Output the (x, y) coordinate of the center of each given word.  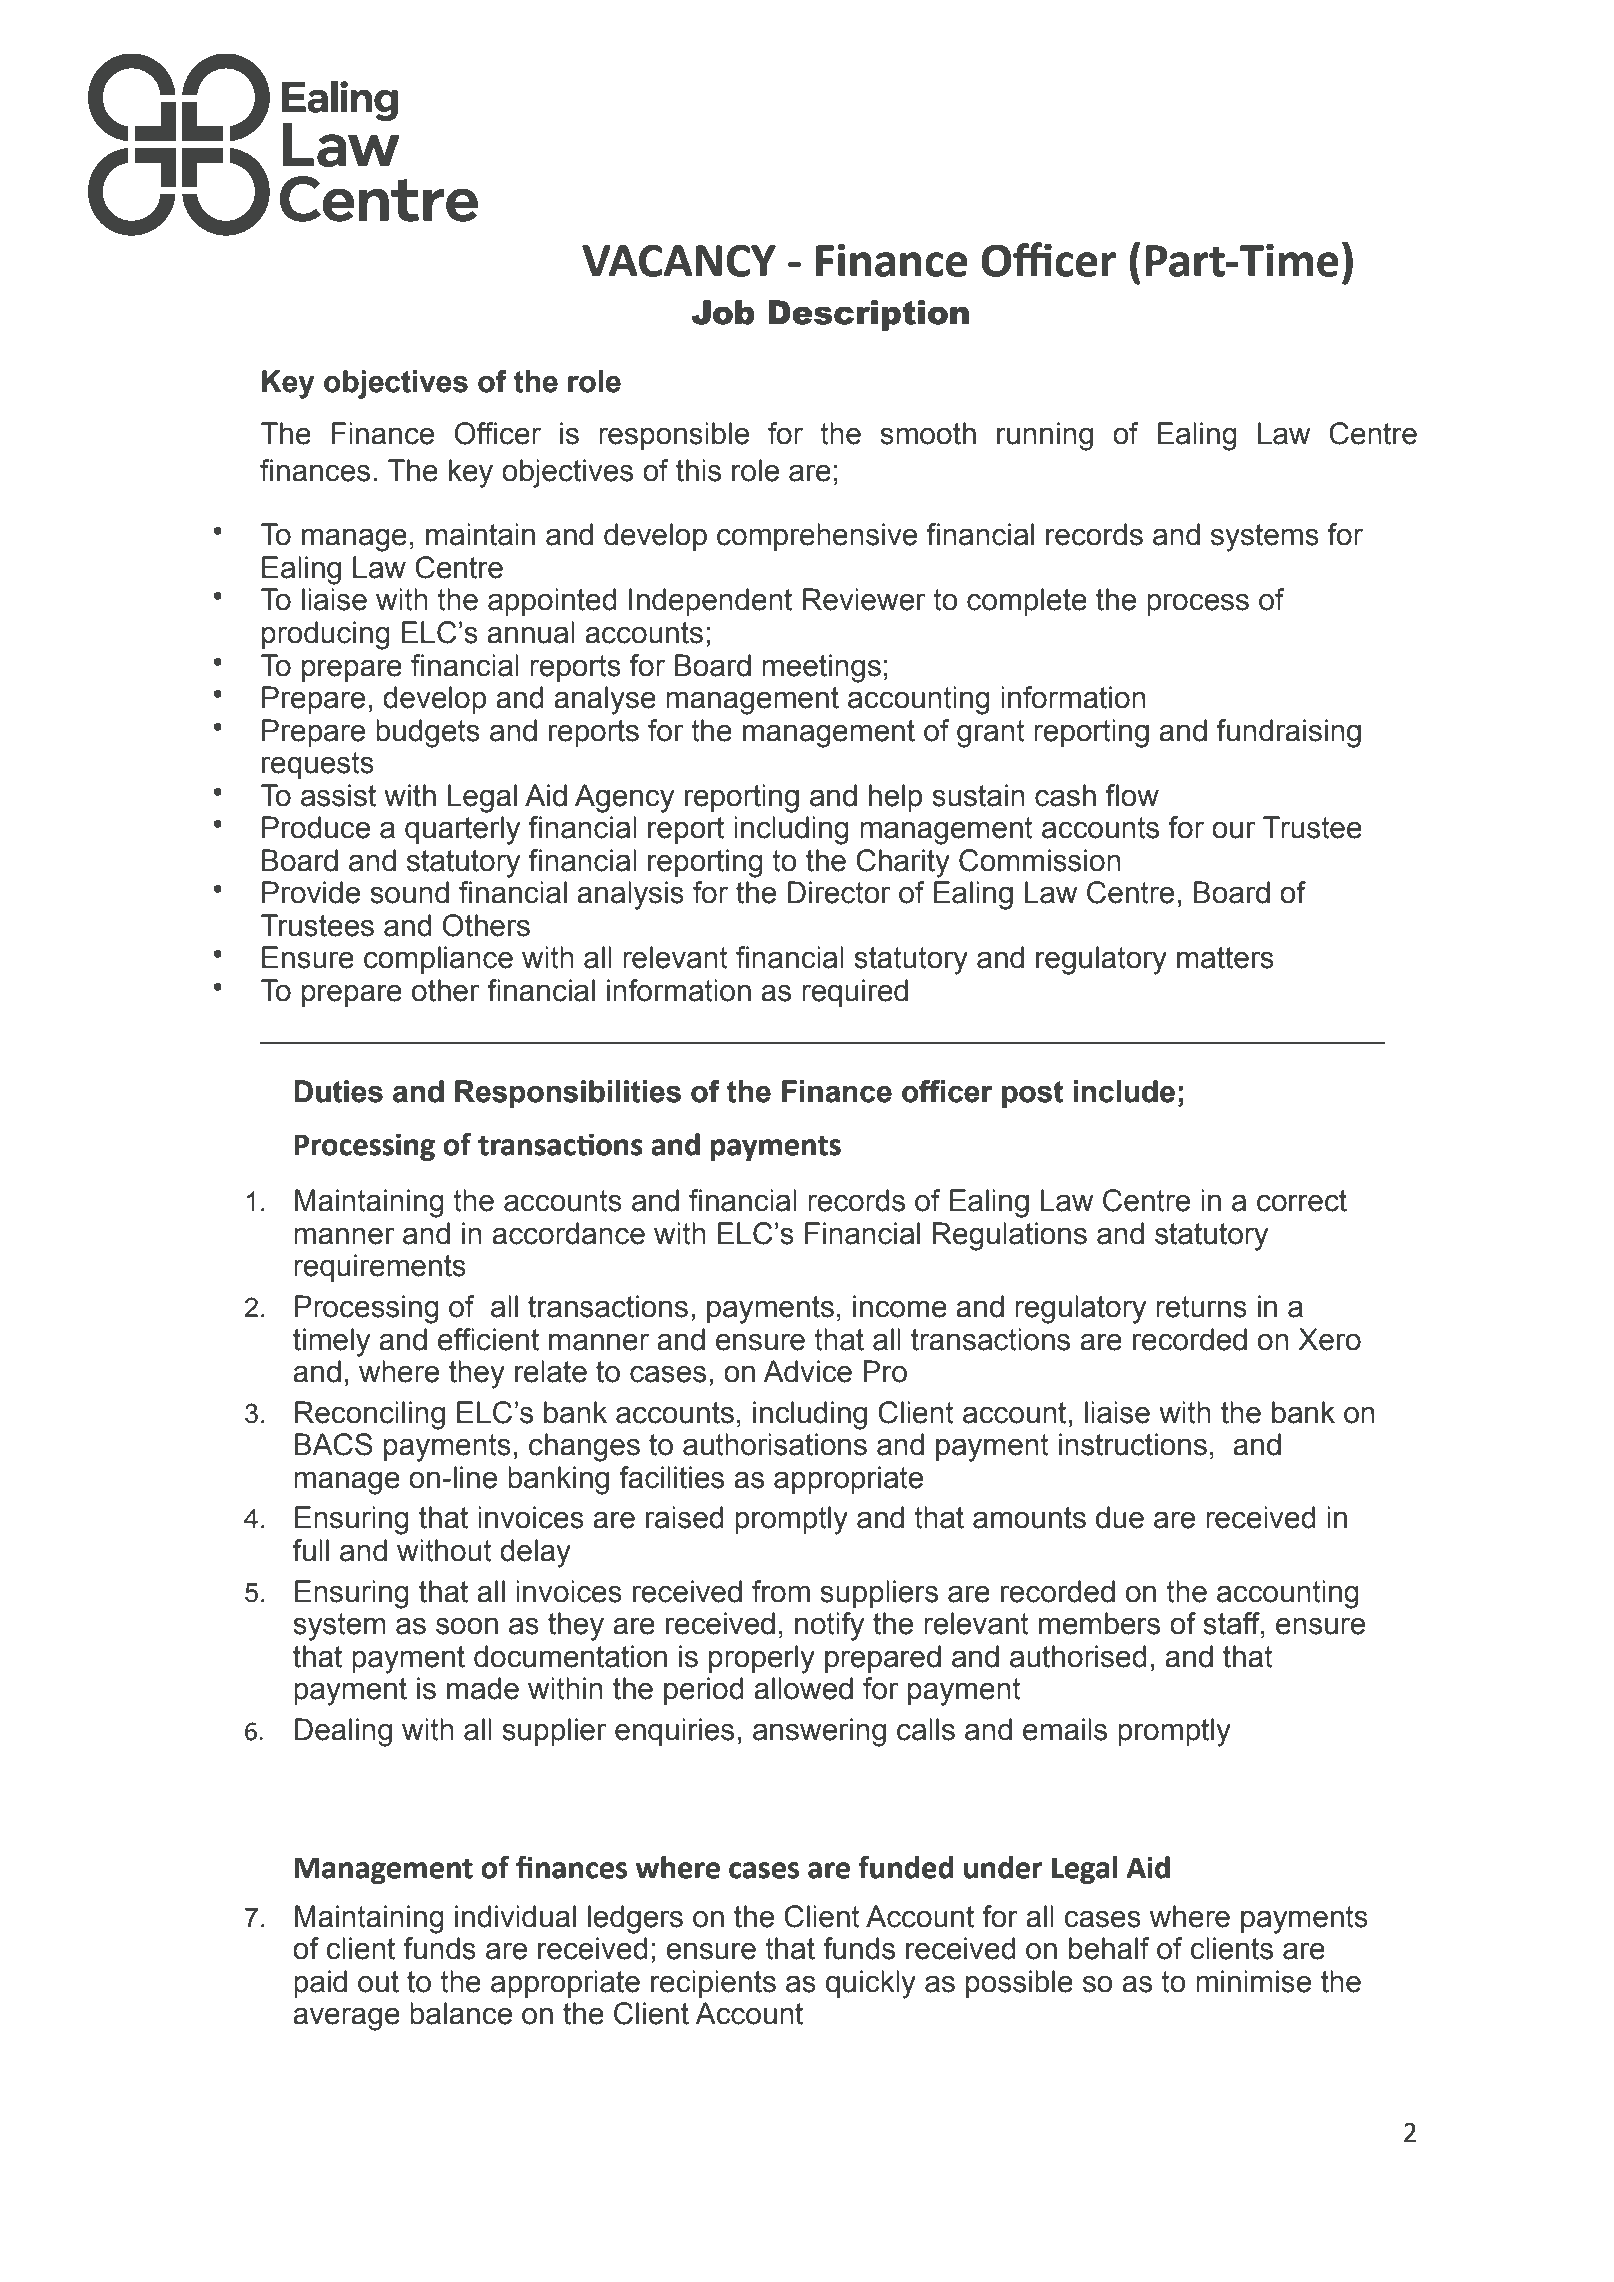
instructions (1133, 1444)
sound (409, 892)
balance (461, 2013)
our (1233, 830)
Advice (807, 1371)
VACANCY (679, 260)
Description (868, 315)
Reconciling (370, 1415)
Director (839, 892)
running (1045, 436)
